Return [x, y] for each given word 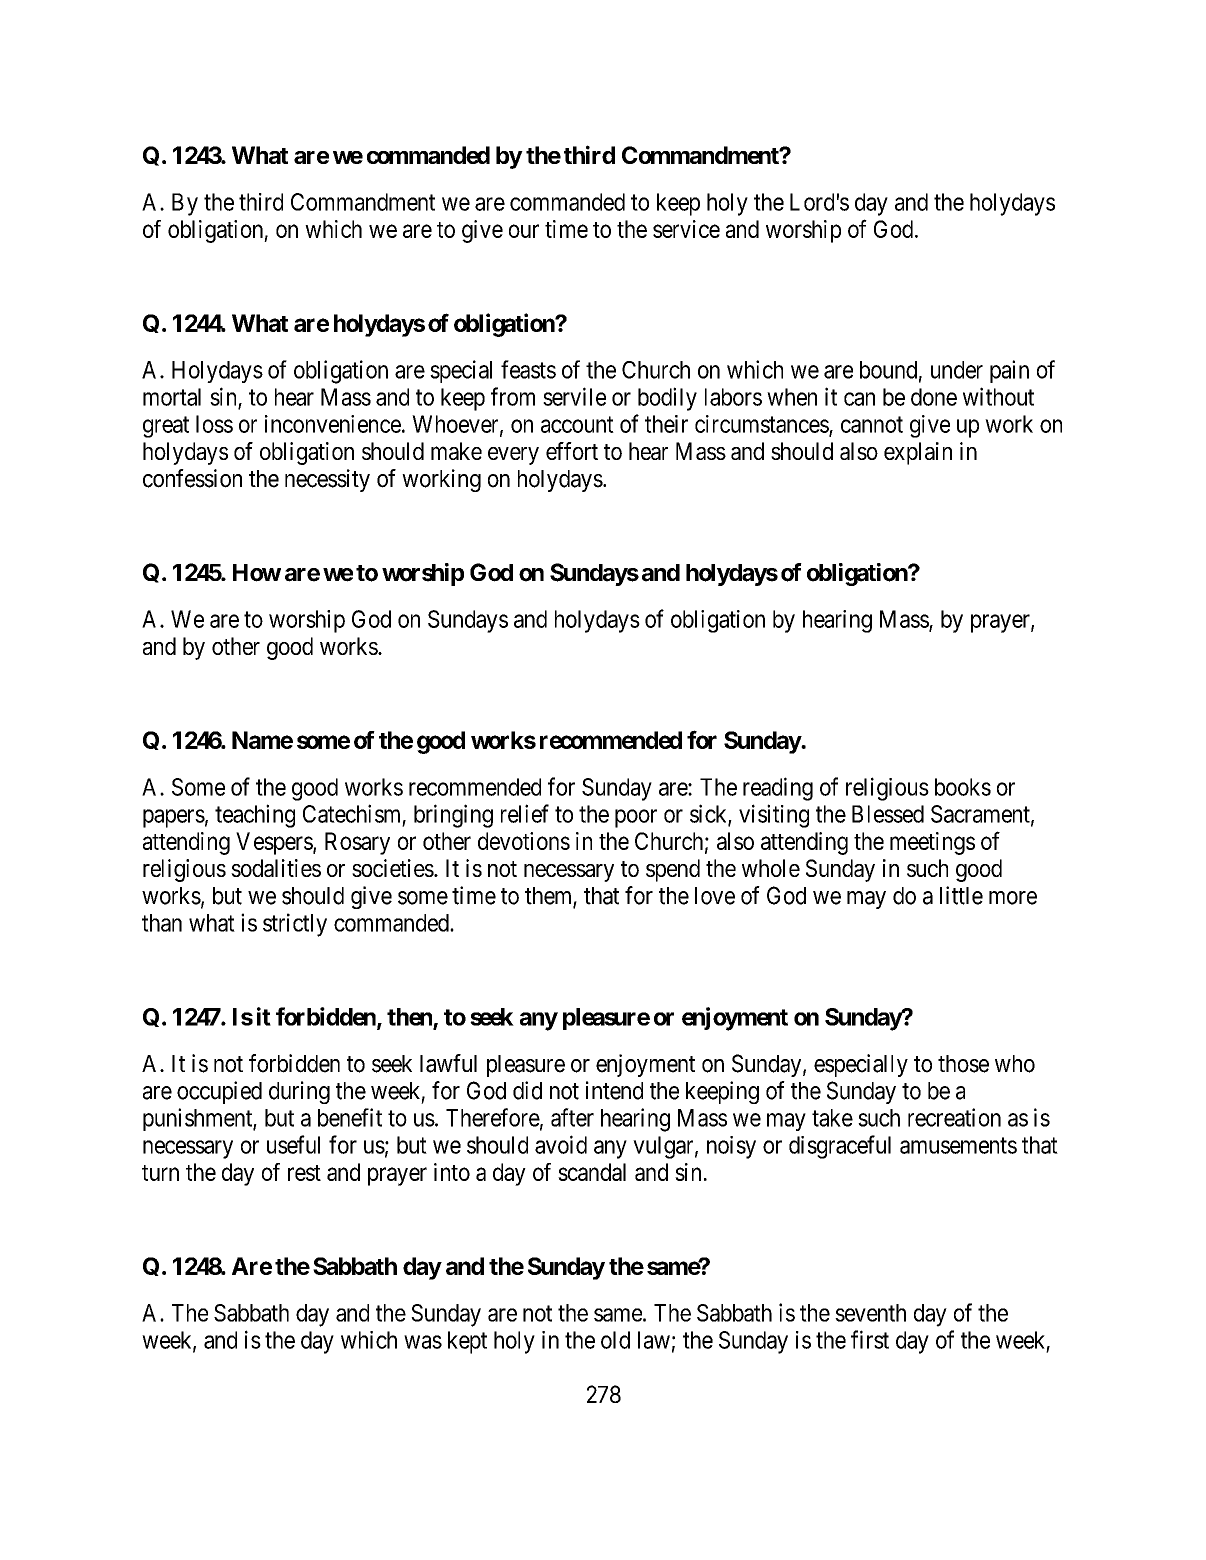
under [957, 370]
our [524, 231]
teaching [255, 816]
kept [467, 1342]
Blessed [888, 814]
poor [636, 818]
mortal [172, 397]
